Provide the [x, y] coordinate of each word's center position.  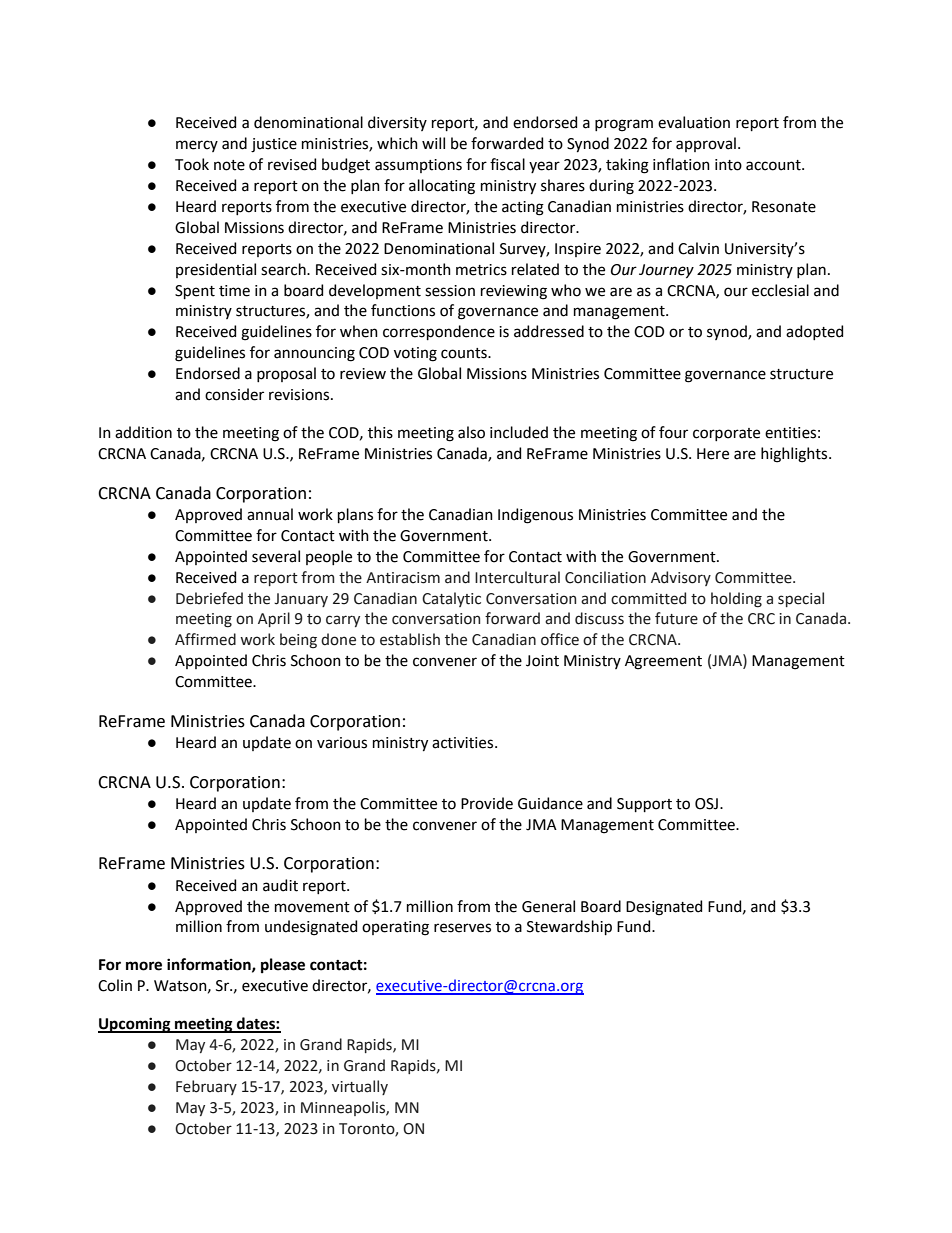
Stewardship [569, 927]
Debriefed [209, 598]
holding [736, 600]
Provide [487, 803]
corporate [726, 434]
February [206, 1087]
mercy [197, 146]
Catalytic [451, 599]
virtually [360, 1087]
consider [234, 394]
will [433, 143]
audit [280, 885]
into [728, 165]
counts [465, 353]
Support [644, 805]
